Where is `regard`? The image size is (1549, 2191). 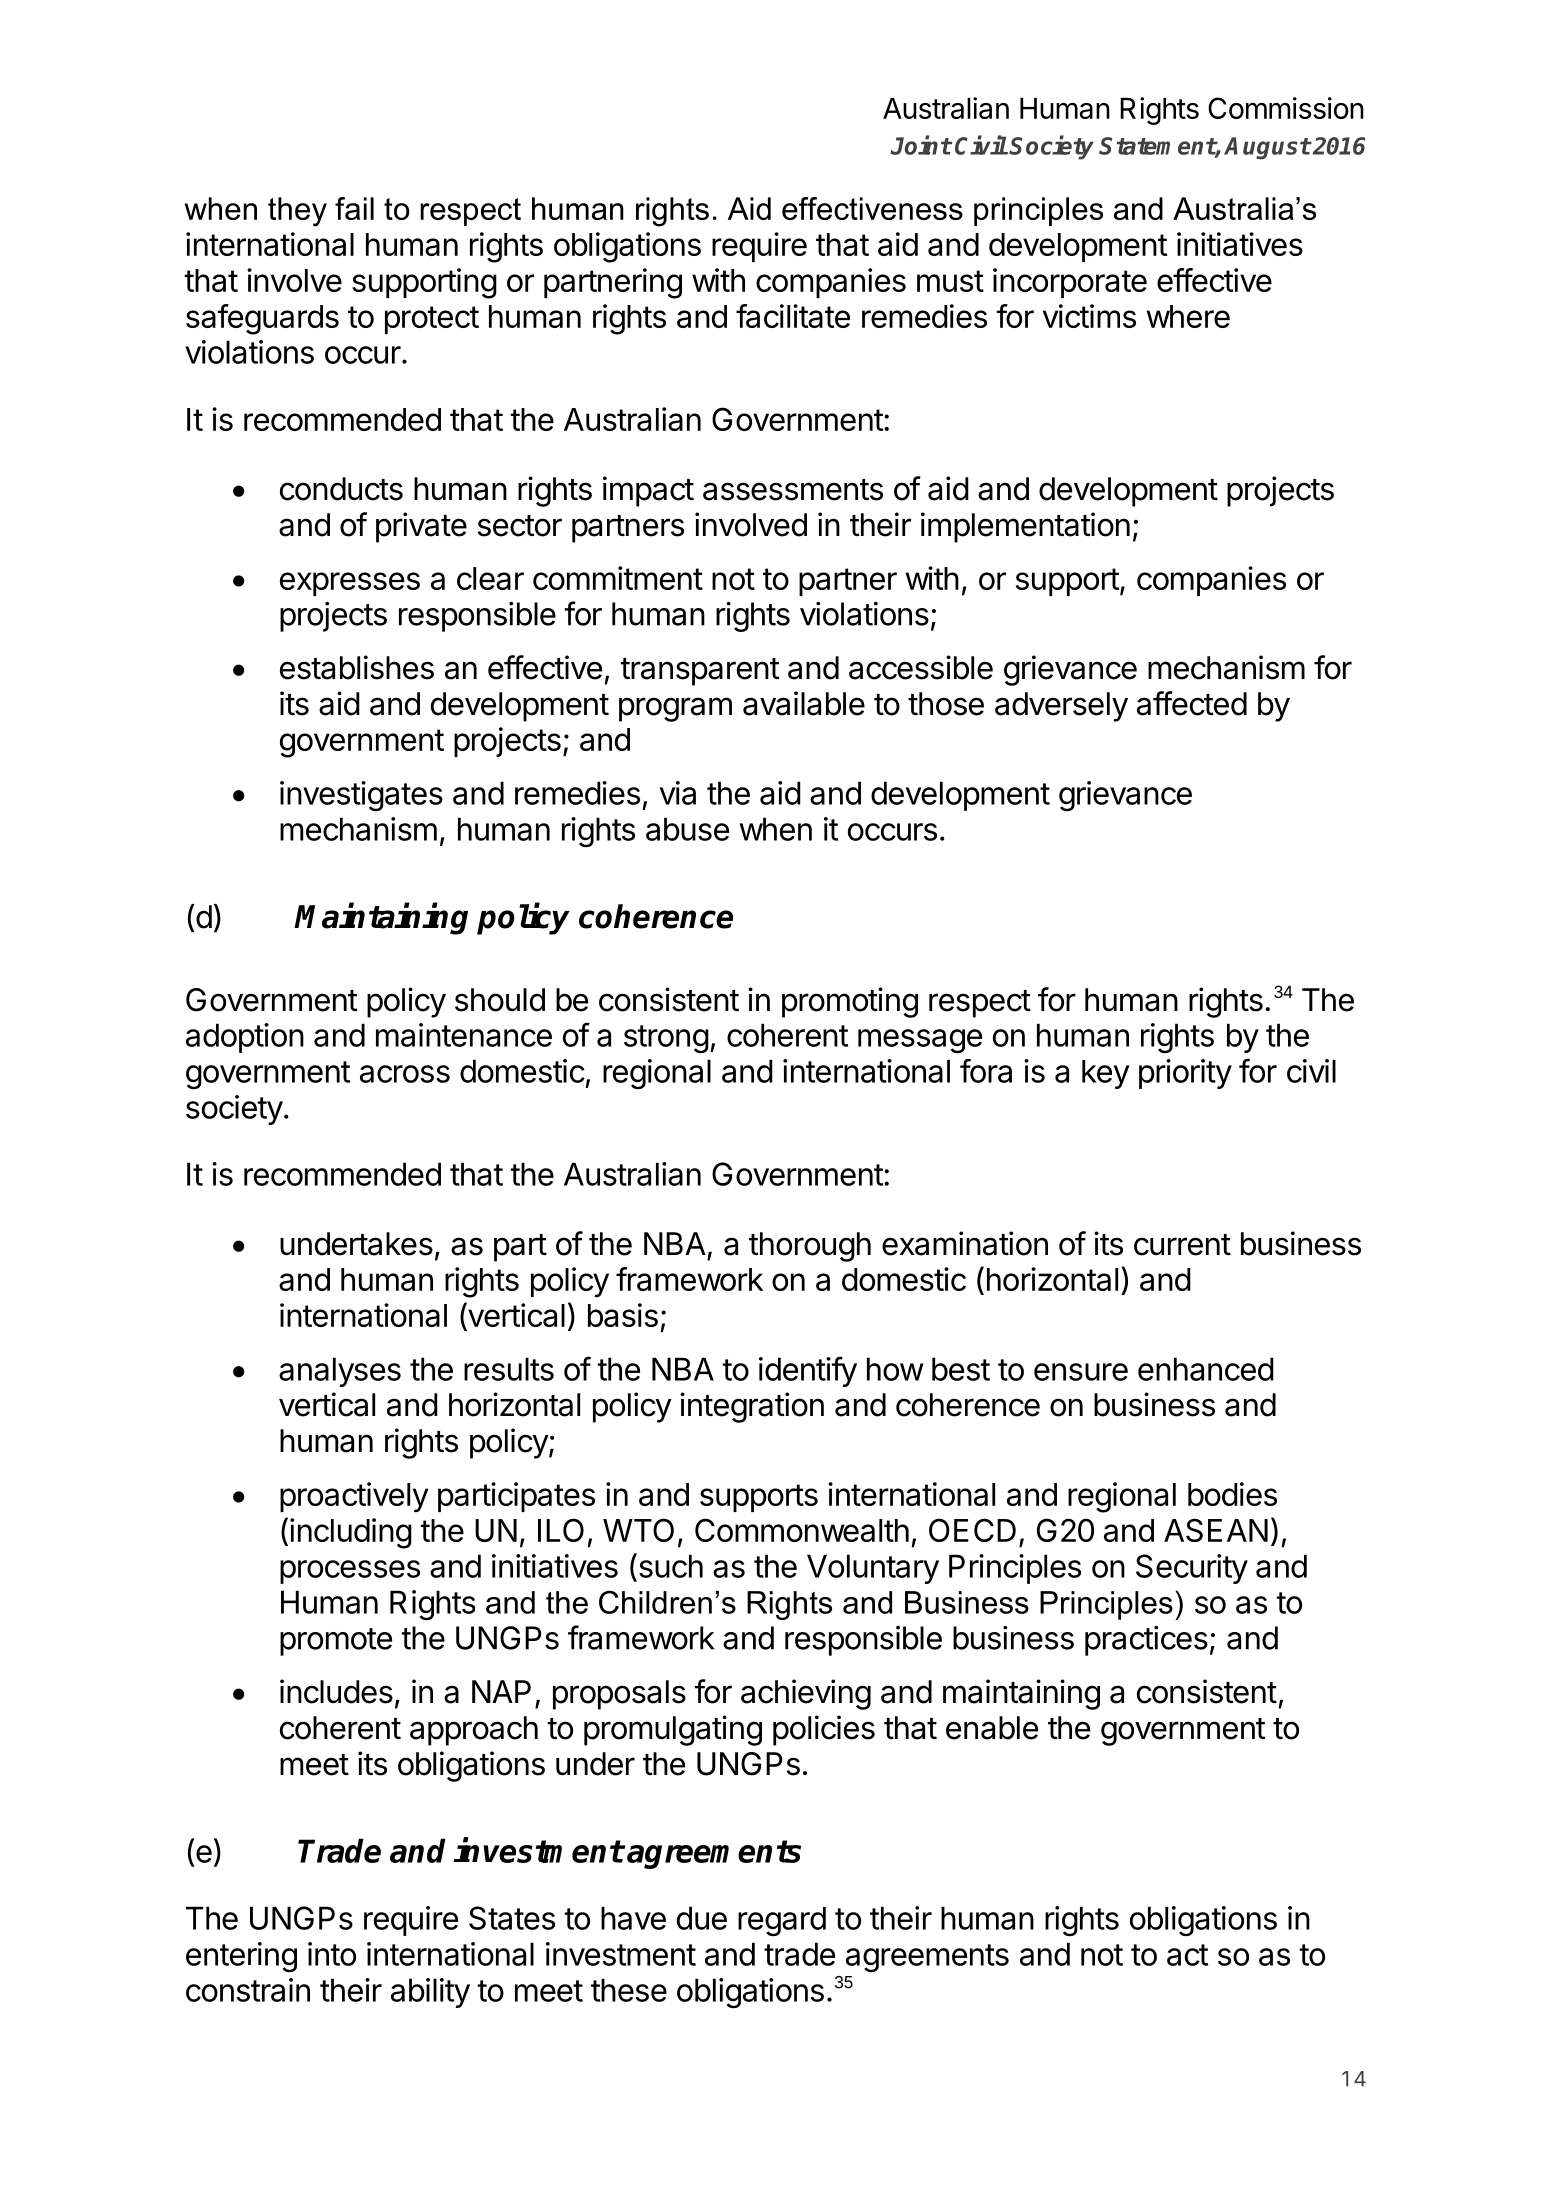
regard is located at coordinates (782, 1922).
